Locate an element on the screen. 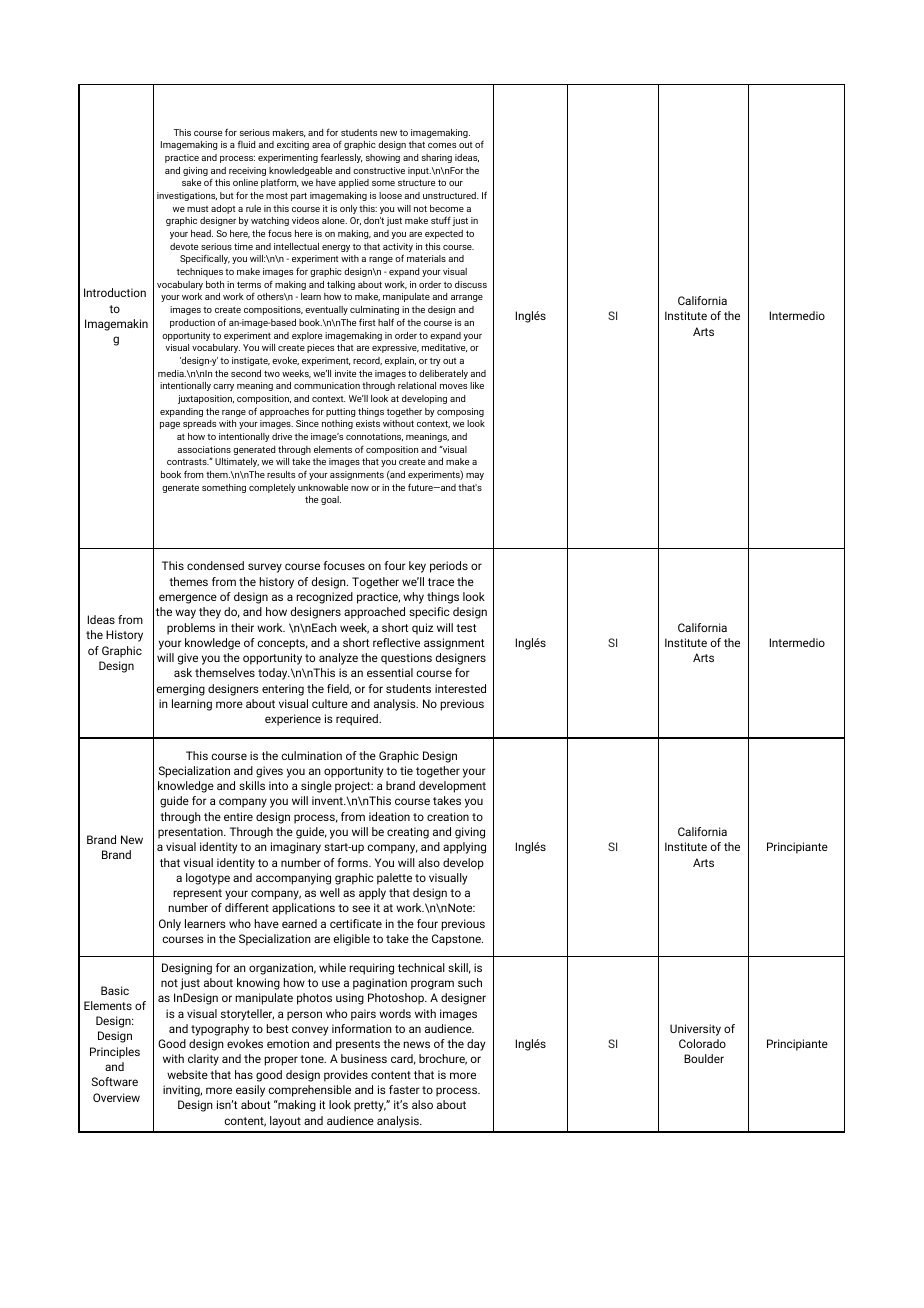 Image resolution: width=924 pixels, height=1308 pixels. website is located at coordinates (187, 1074).
